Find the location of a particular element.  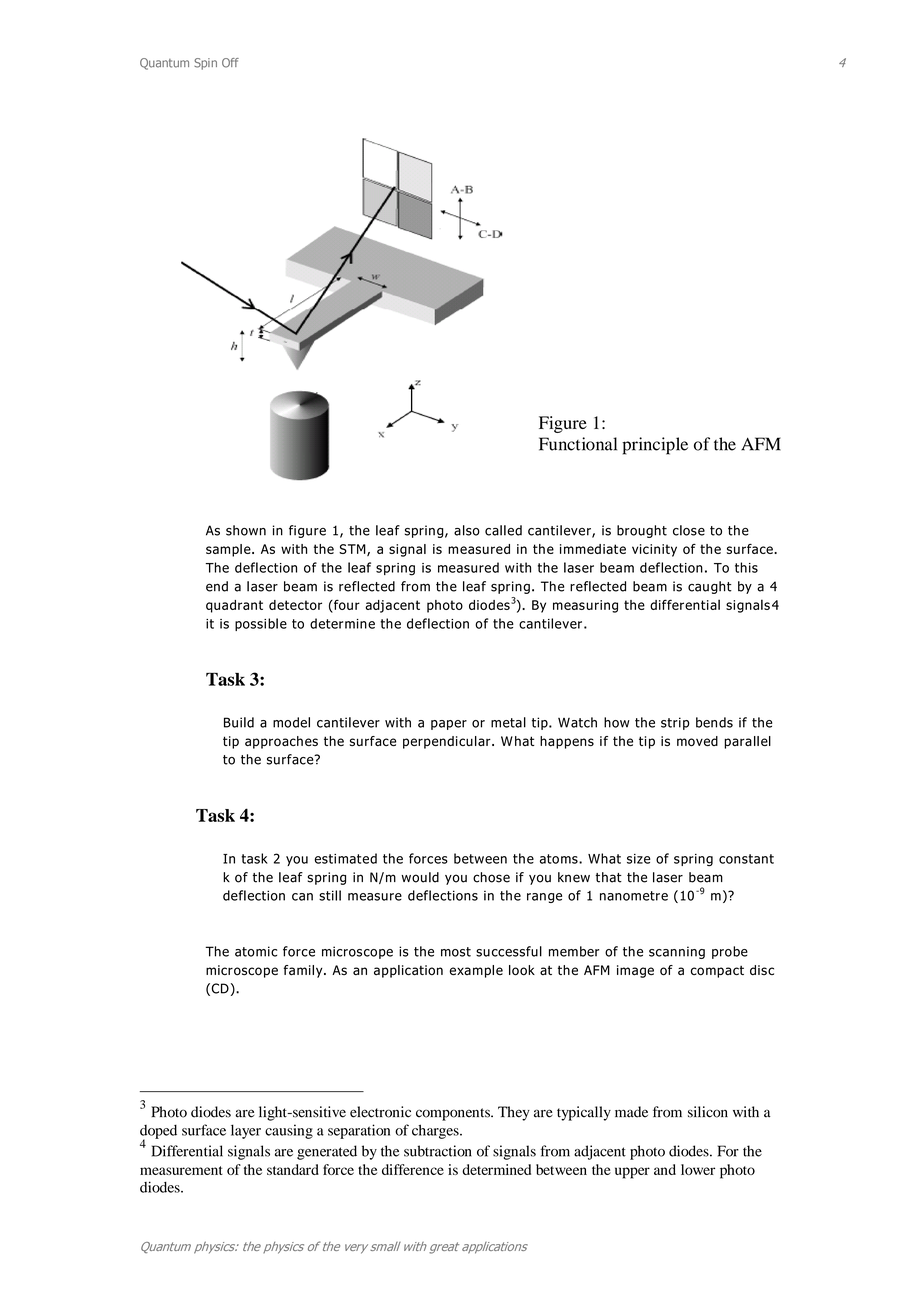

principle is located at coordinates (655, 446).
